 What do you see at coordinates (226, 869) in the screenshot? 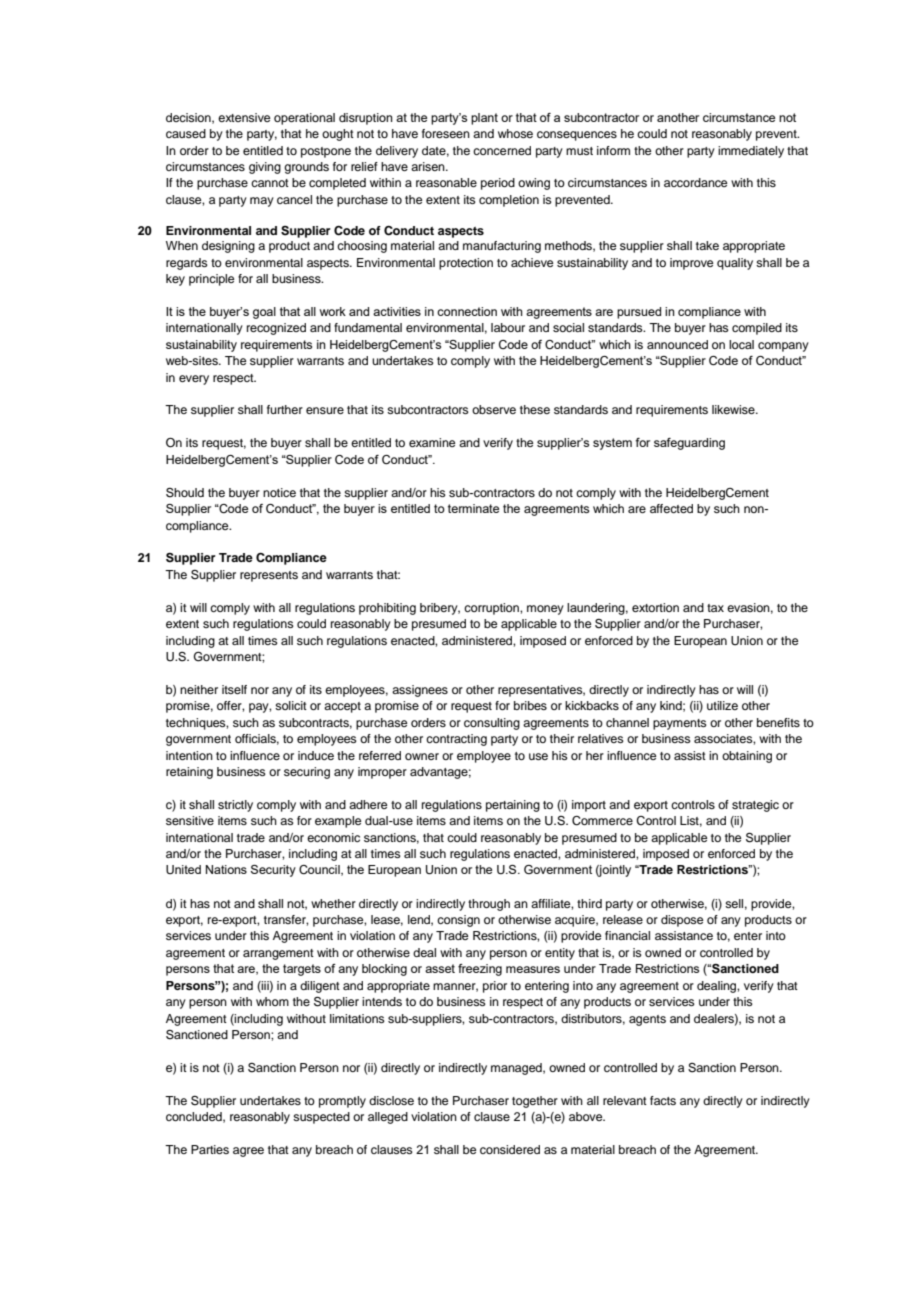
I see `Nations` at bounding box center [226, 869].
